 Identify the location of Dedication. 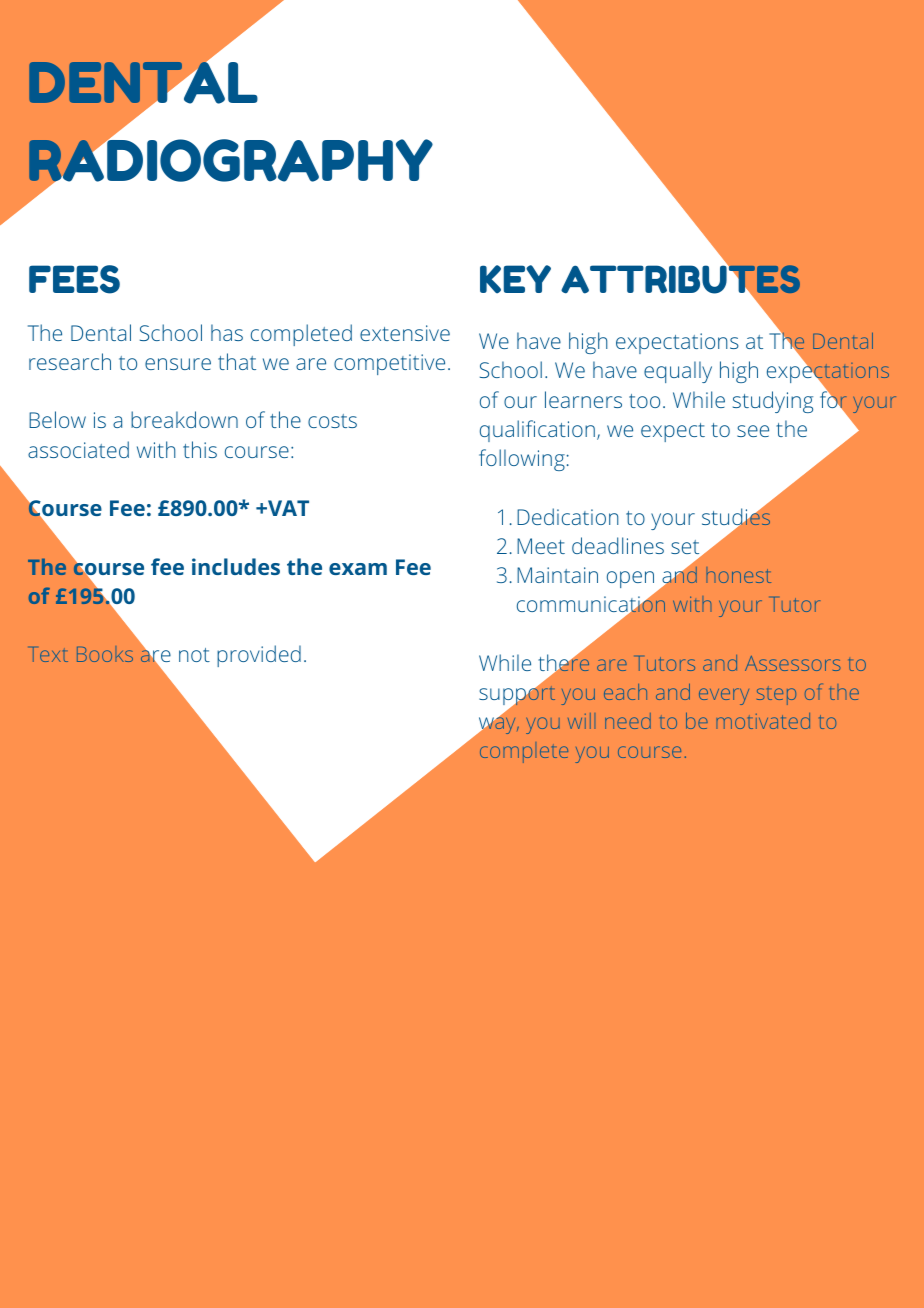
(568, 516).
